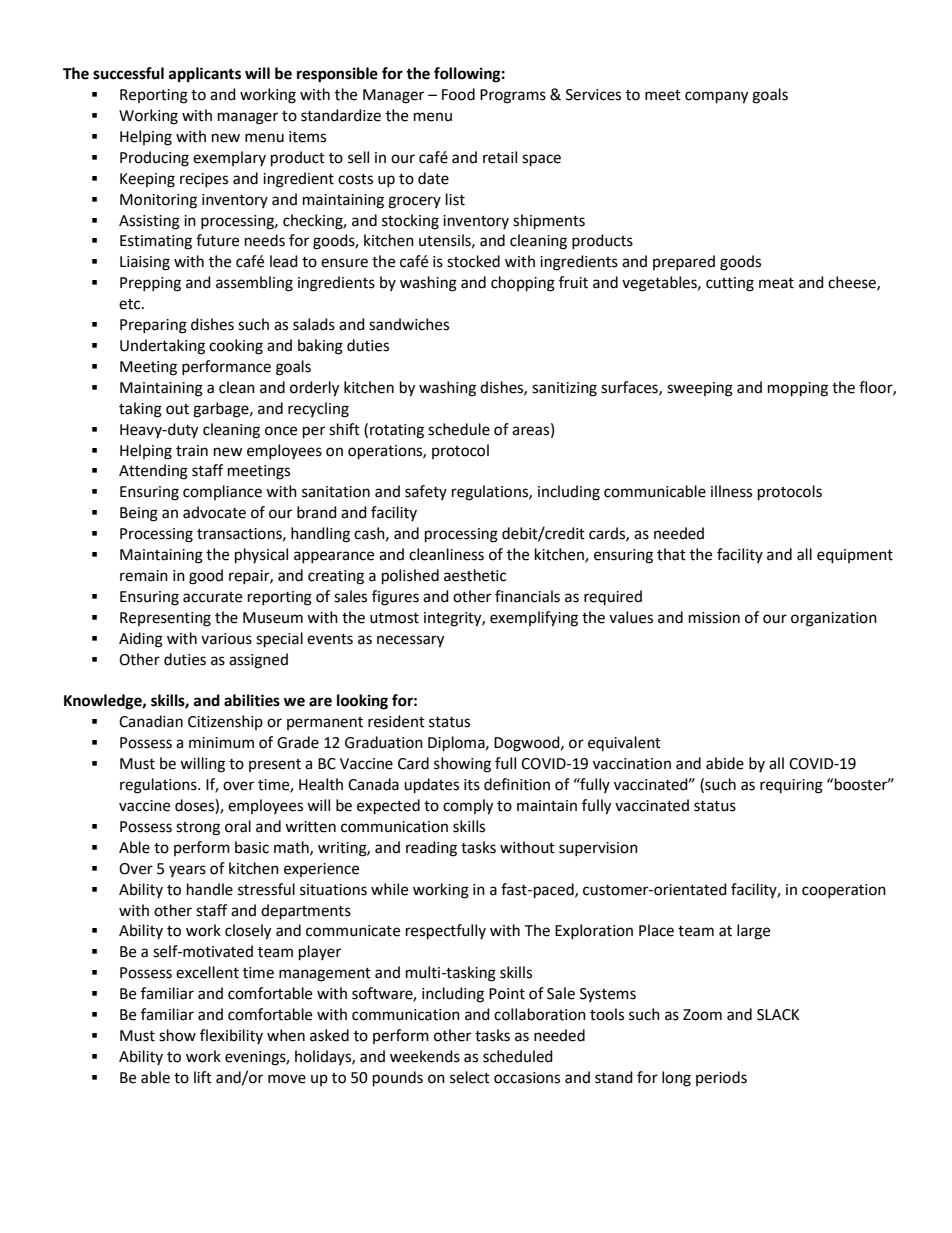 The width and height of the screenshot is (952, 1233). I want to click on strong, so click(198, 829).
